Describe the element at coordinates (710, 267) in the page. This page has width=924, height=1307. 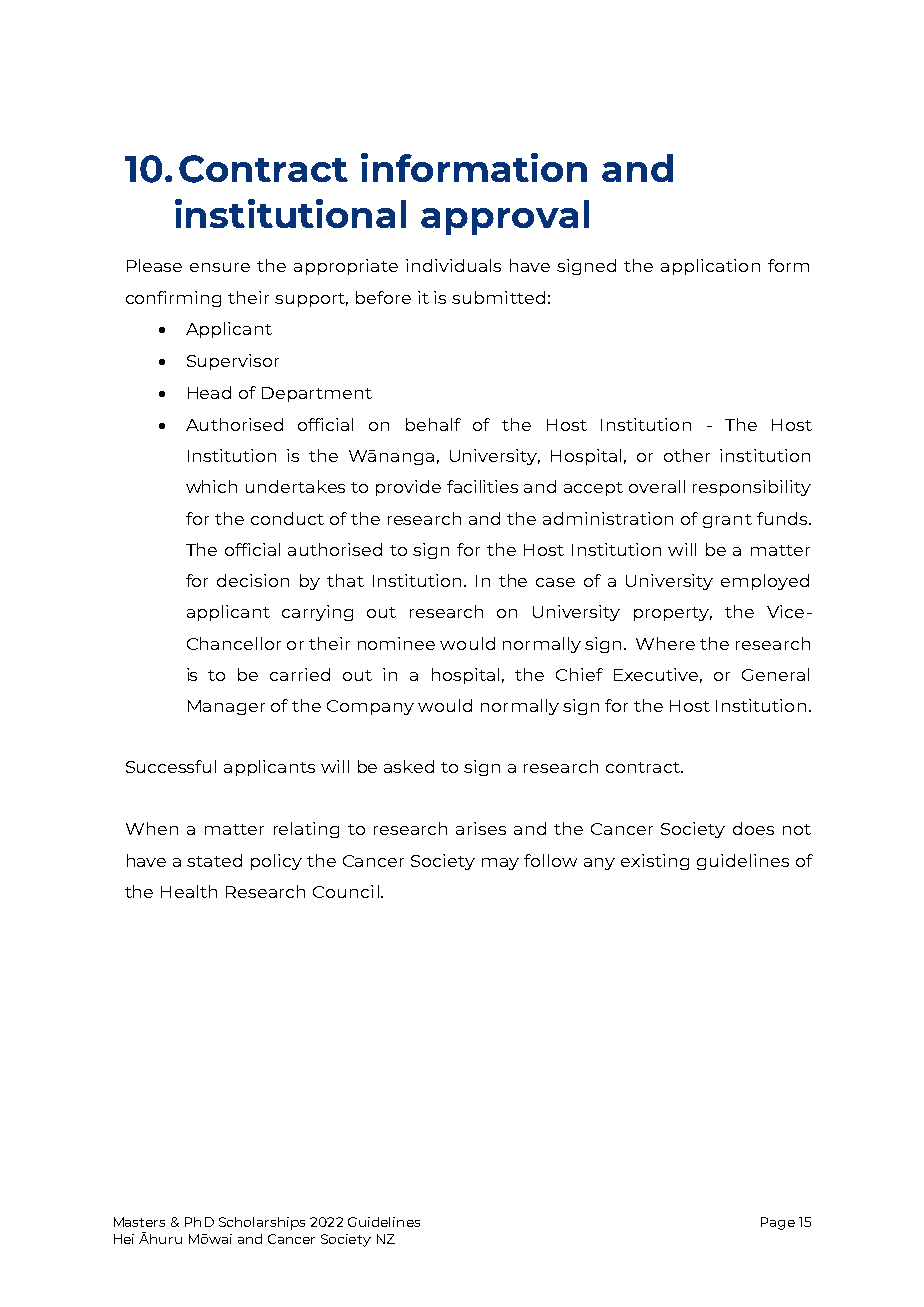
I see `application` at that location.
